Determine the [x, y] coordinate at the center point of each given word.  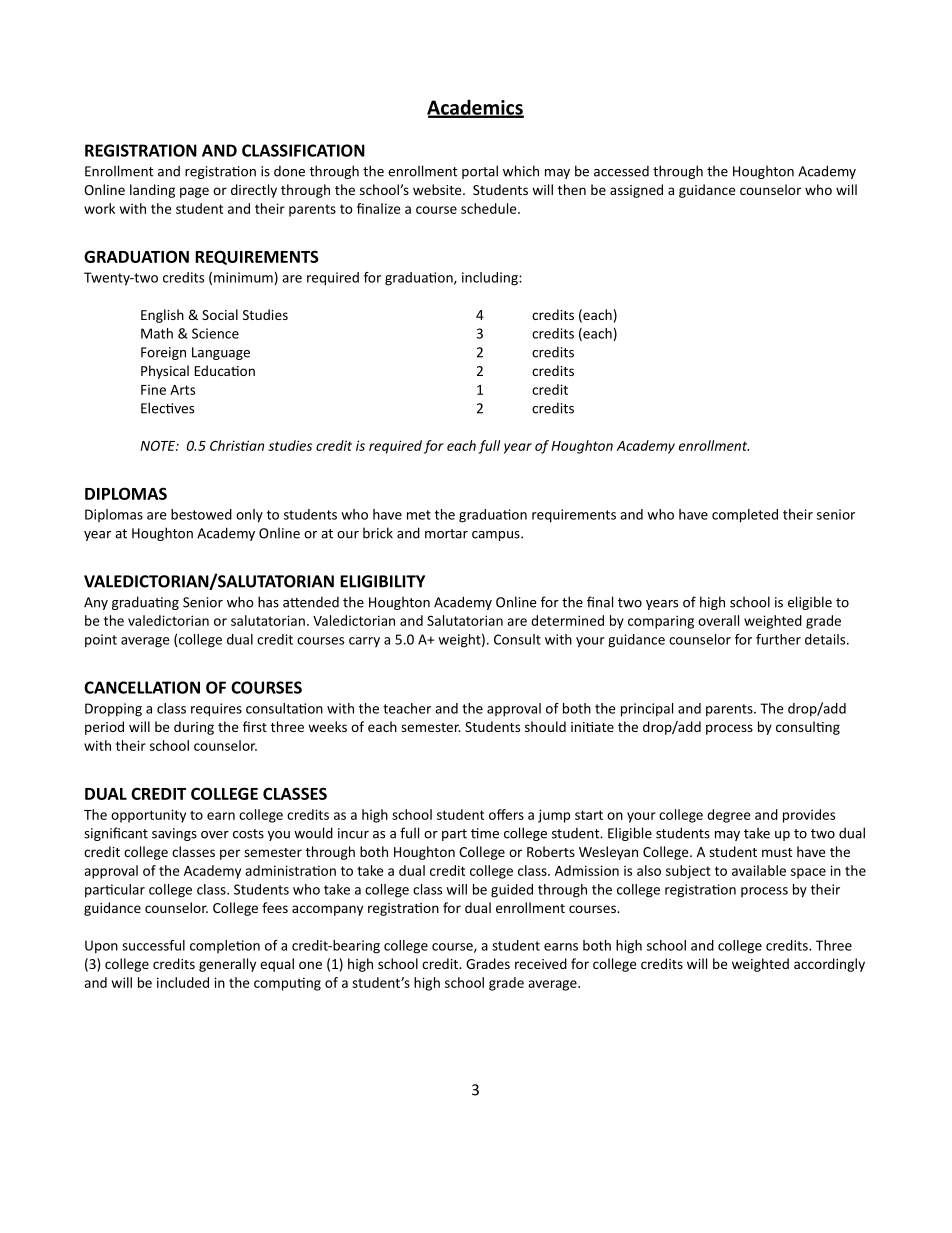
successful [153, 945]
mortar [446, 534]
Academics [475, 108]
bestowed [201, 514]
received [541, 963]
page [194, 192]
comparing [661, 622]
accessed [621, 171]
